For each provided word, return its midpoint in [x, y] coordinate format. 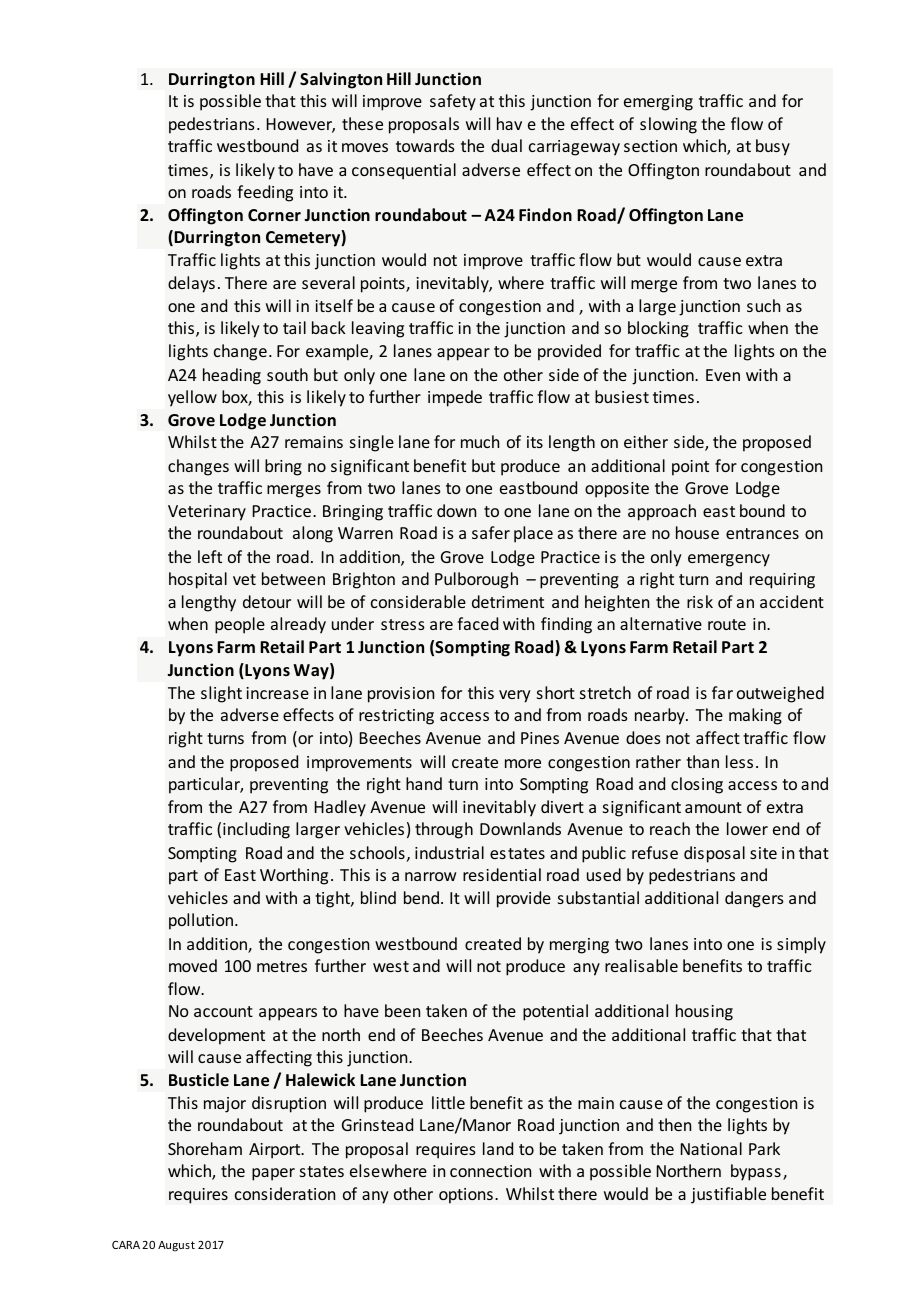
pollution [202, 921]
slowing [668, 125]
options [466, 1196]
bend [421, 897]
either [646, 441]
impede [455, 398]
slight [221, 694]
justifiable [728, 1195]
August [176, 1246]
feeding [265, 193]
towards [425, 145]
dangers [754, 899]
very [515, 696]
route [727, 624]
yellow [192, 398]
